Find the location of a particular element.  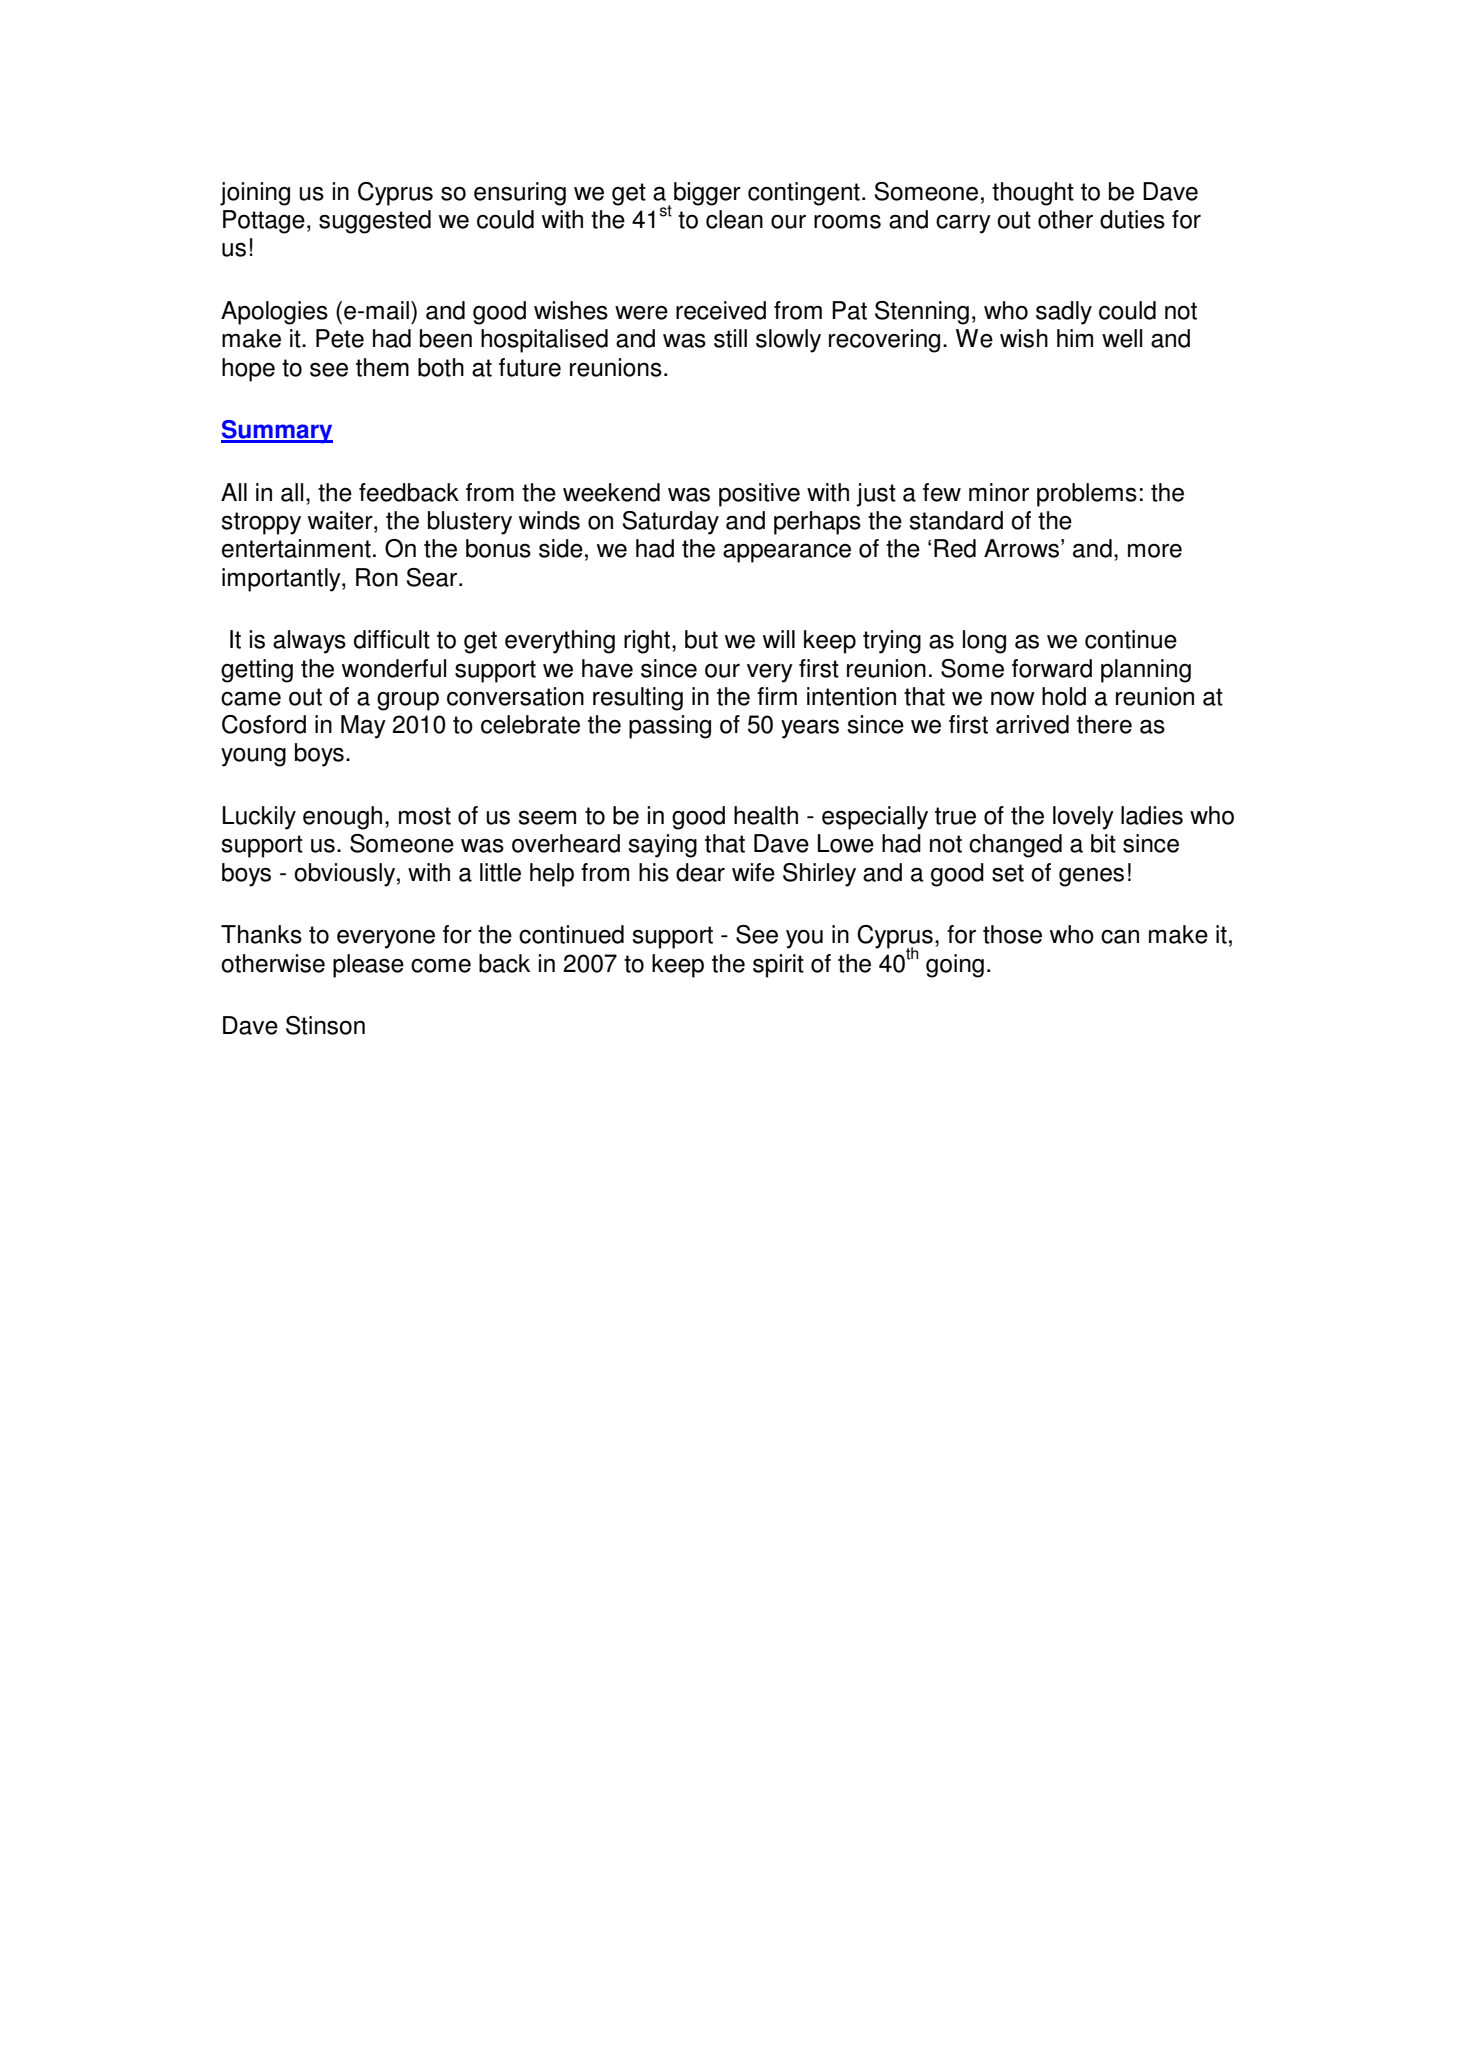

Stinson is located at coordinates (325, 1025).
